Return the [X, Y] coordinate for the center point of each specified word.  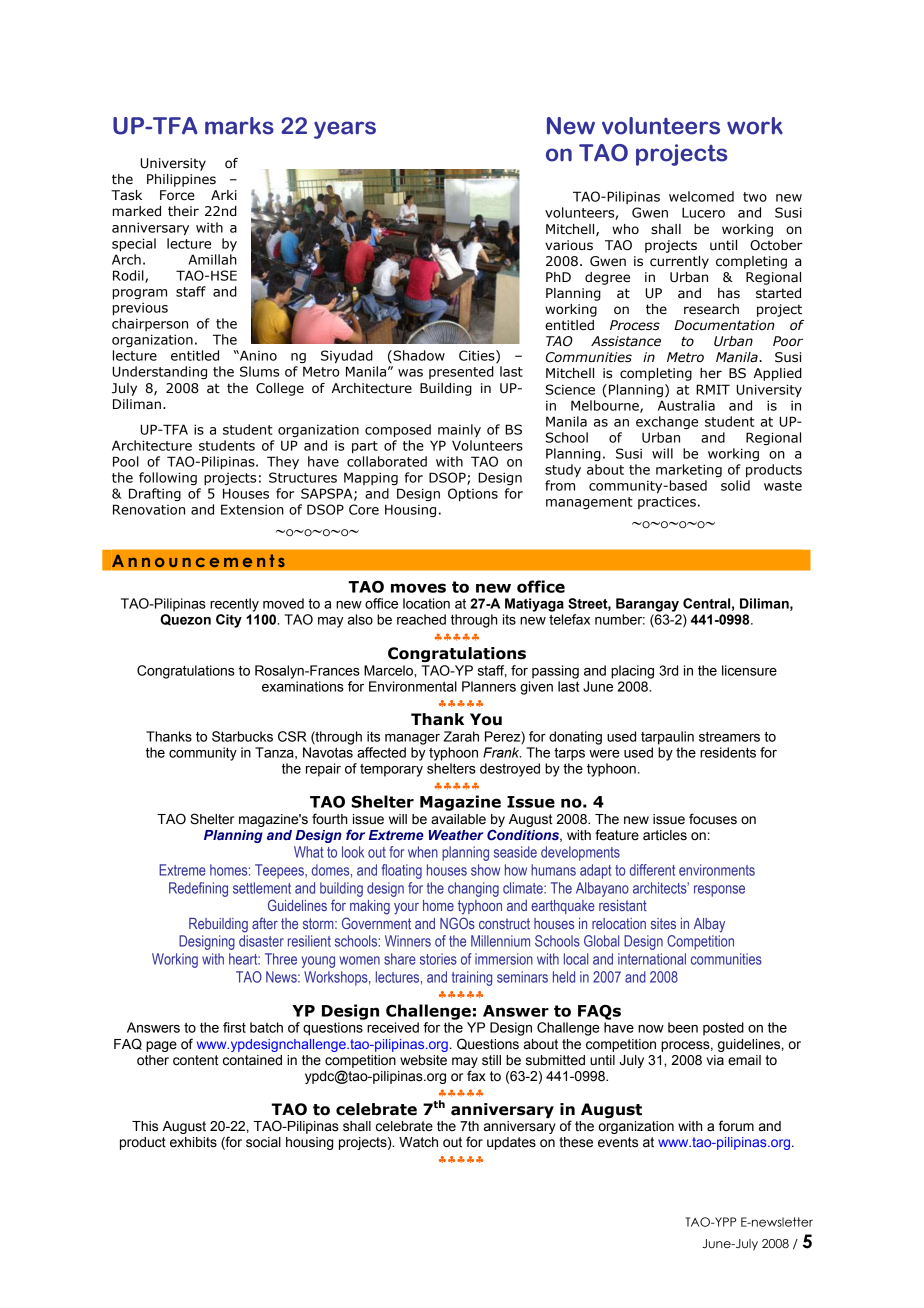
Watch [418, 1142]
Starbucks [242, 736]
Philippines [181, 180]
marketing [689, 470]
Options [473, 494]
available [458, 819]
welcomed [701, 196]
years [345, 130]
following [168, 478]
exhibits [193, 1142]
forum [736, 1126]
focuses [713, 819]
